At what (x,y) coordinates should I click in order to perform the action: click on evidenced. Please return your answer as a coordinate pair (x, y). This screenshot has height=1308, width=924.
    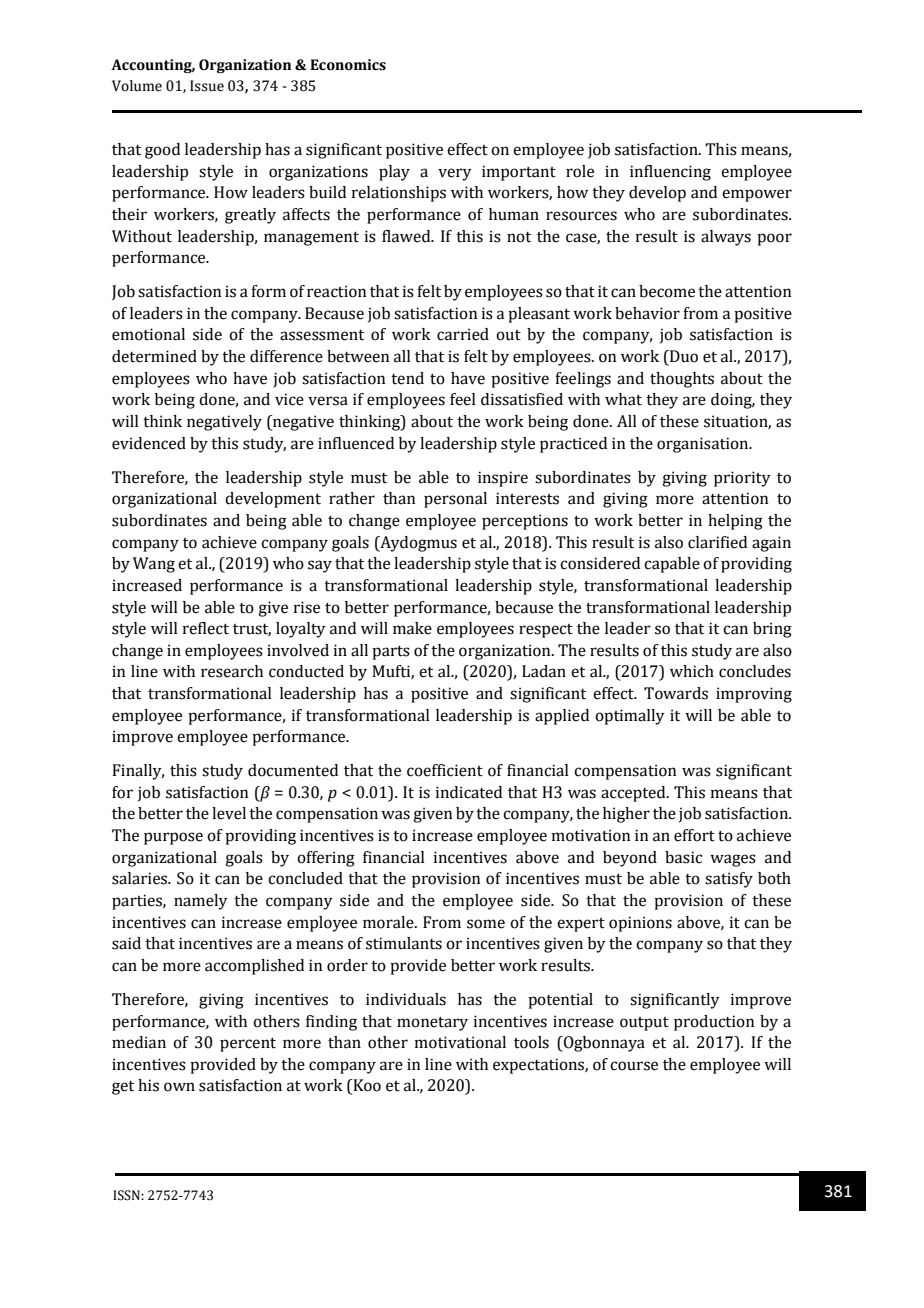
    Looking at the image, I should click on (149, 443).
